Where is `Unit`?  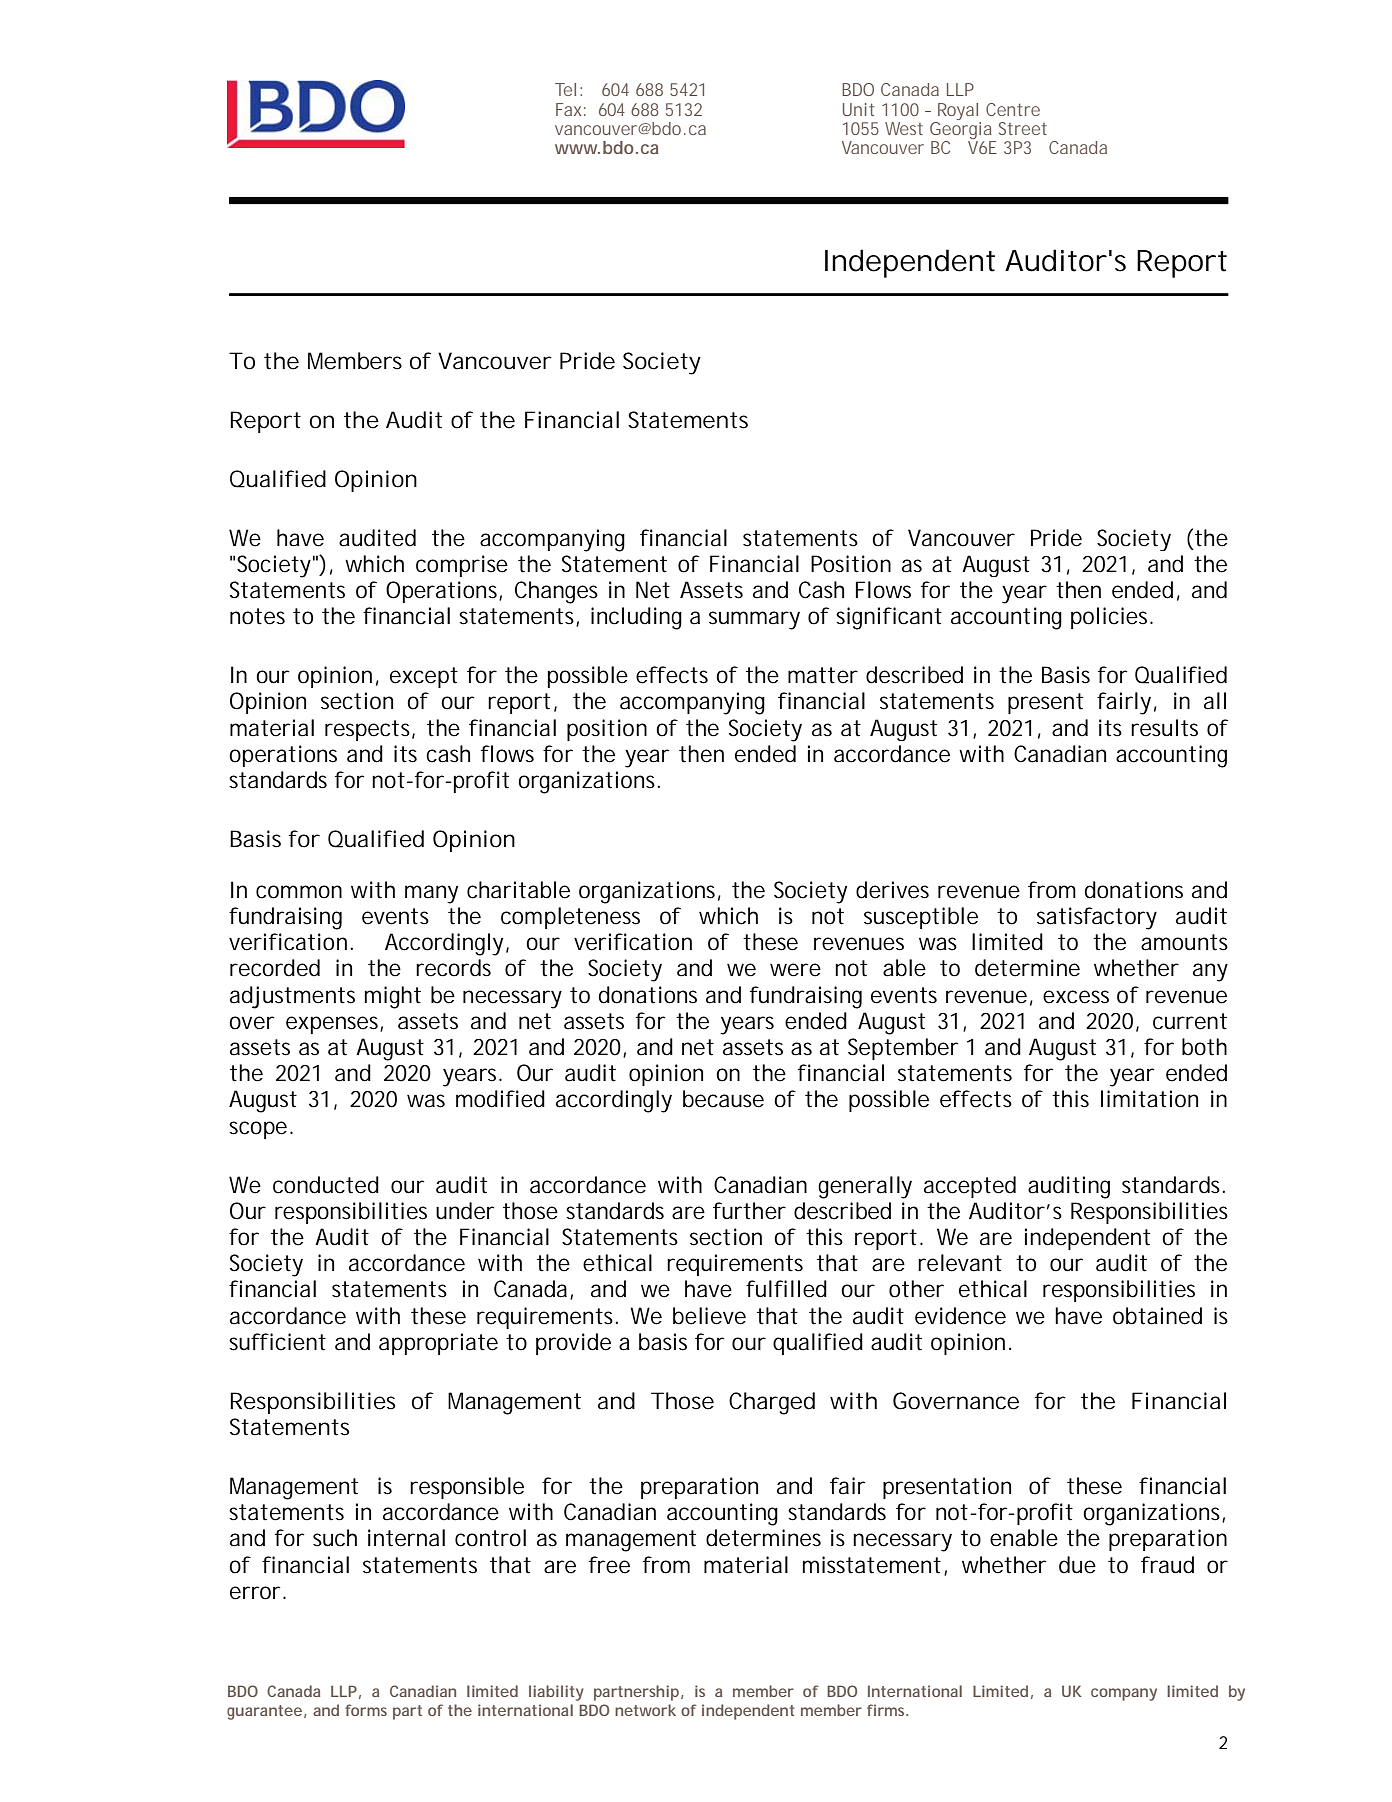
Unit is located at coordinates (858, 109).
